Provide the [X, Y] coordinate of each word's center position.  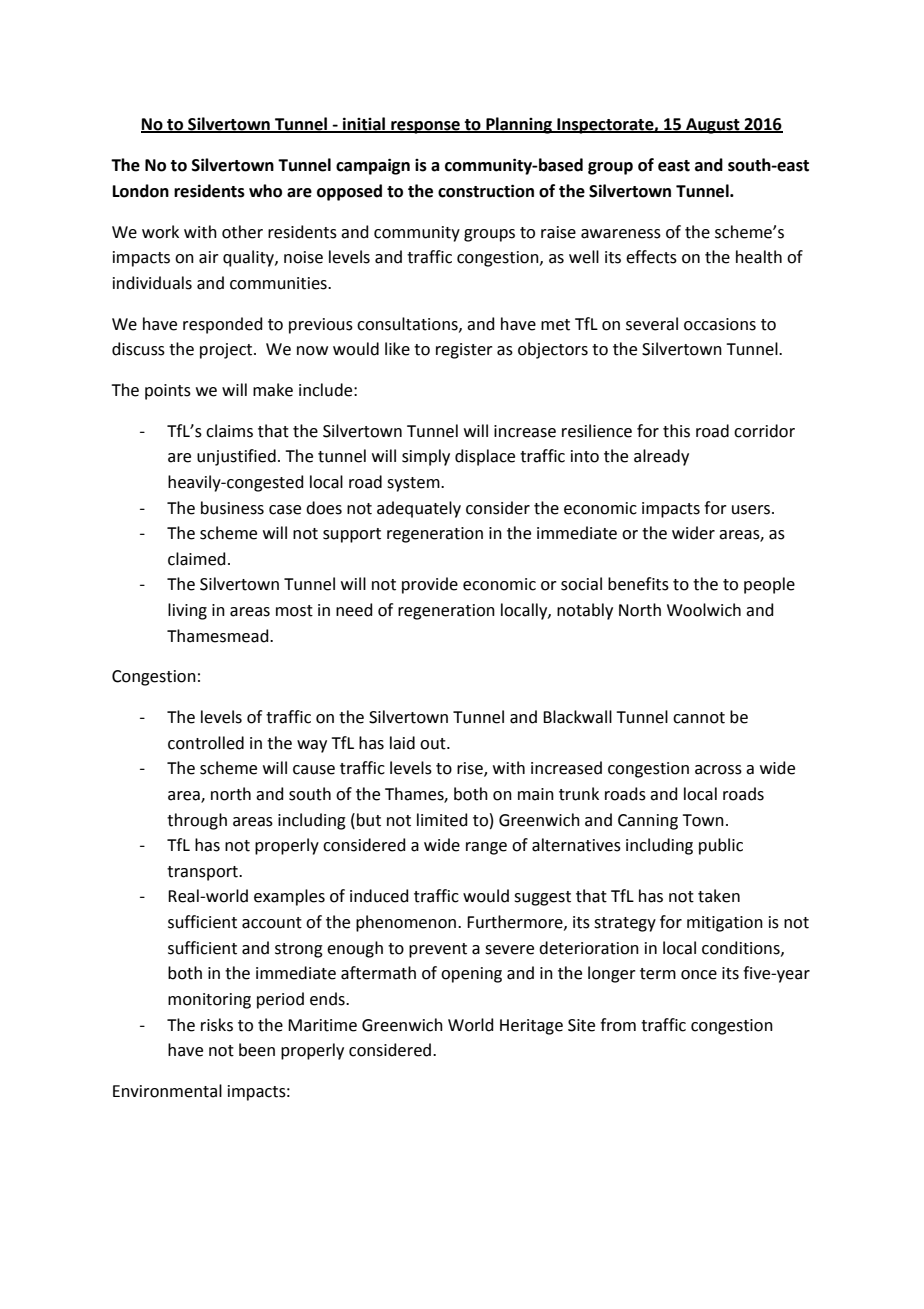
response [425, 127]
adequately [419, 509]
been [257, 1050]
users [752, 510]
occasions [720, 324]
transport [203, 873]
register [464, 351]
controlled [206, 743]
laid [402, 743]
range [486, 848]
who [265, 191]
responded [223, 325]
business [232, 508]
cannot [699, 718]
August [713, 126]
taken [719, 896]
